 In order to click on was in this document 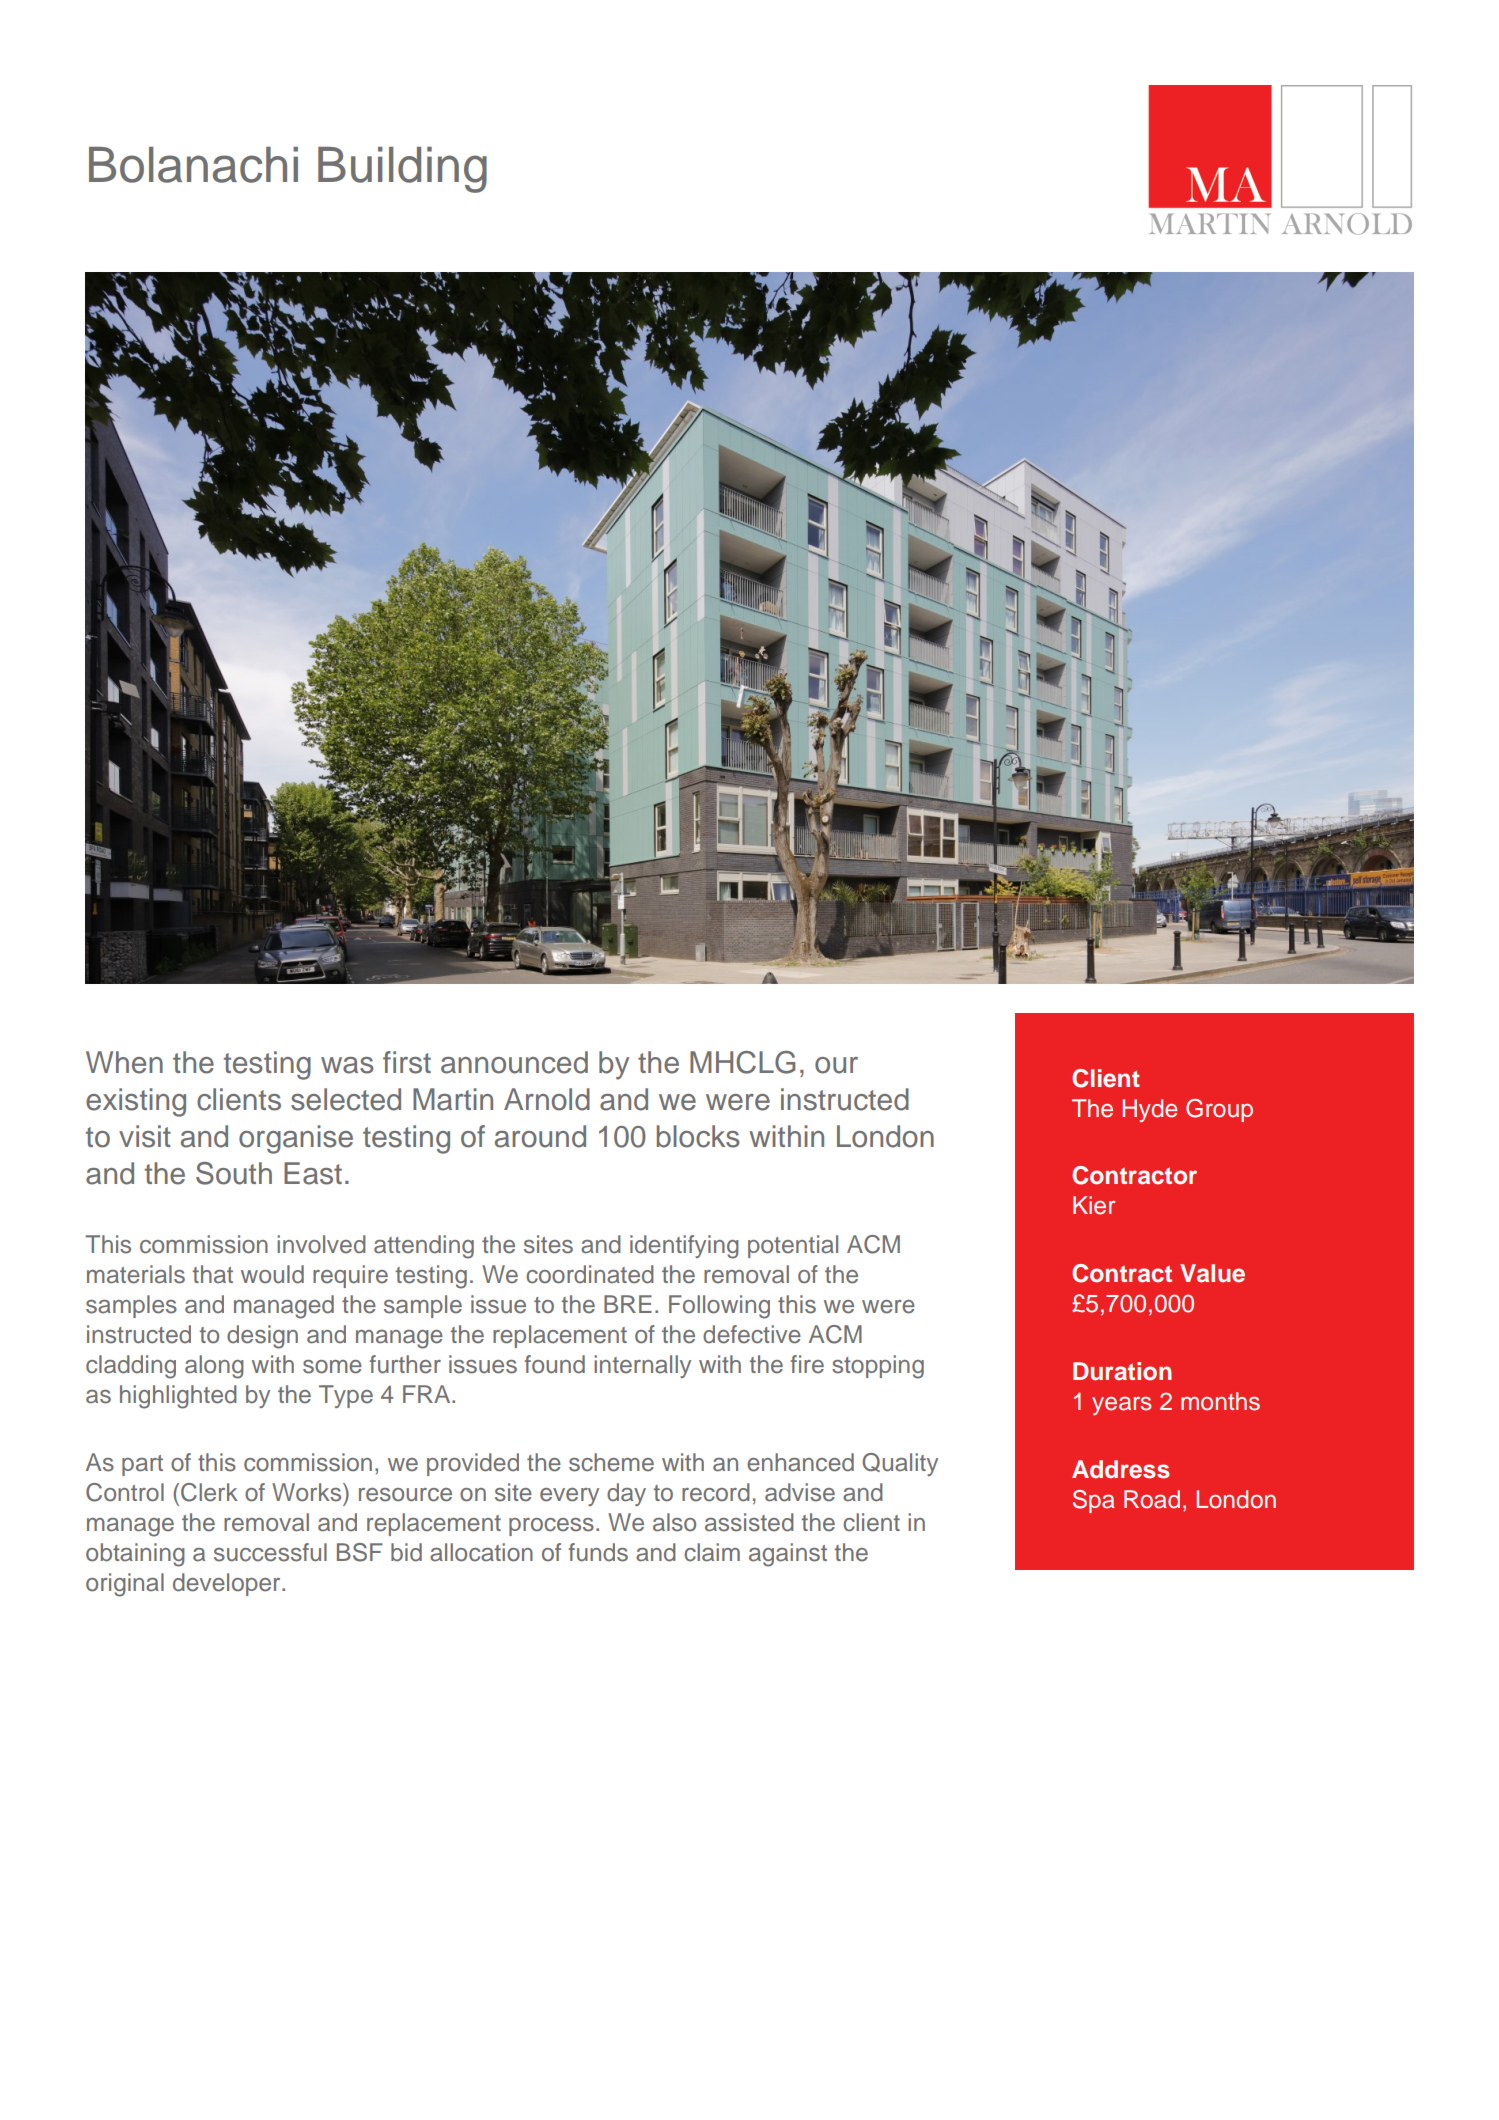, I will do `click(347, 1065)`.
